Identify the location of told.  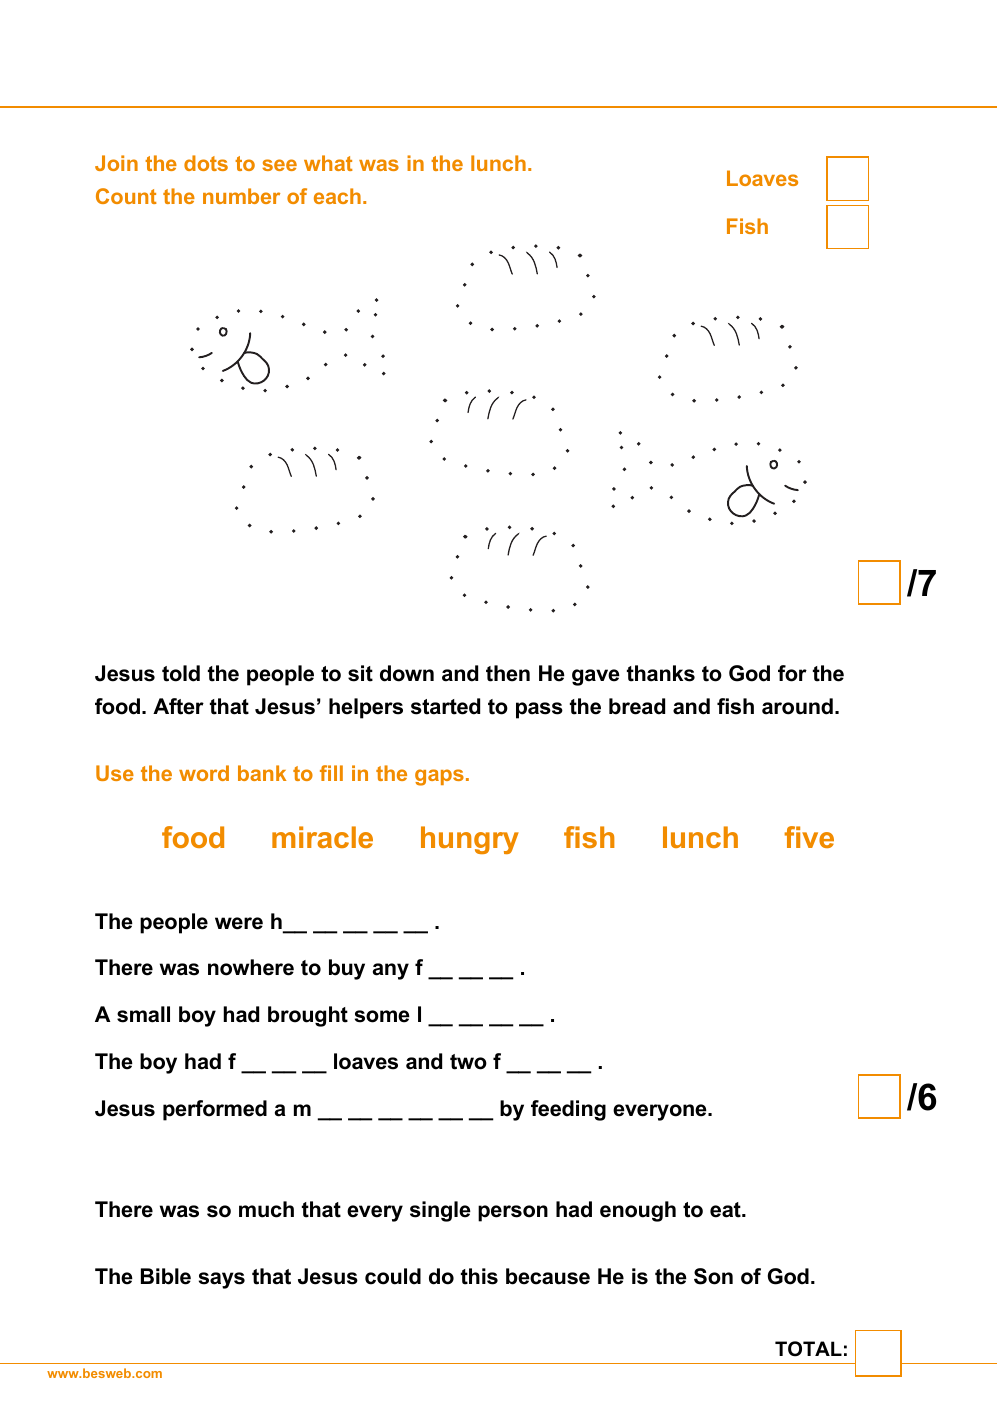
(181, 673).
